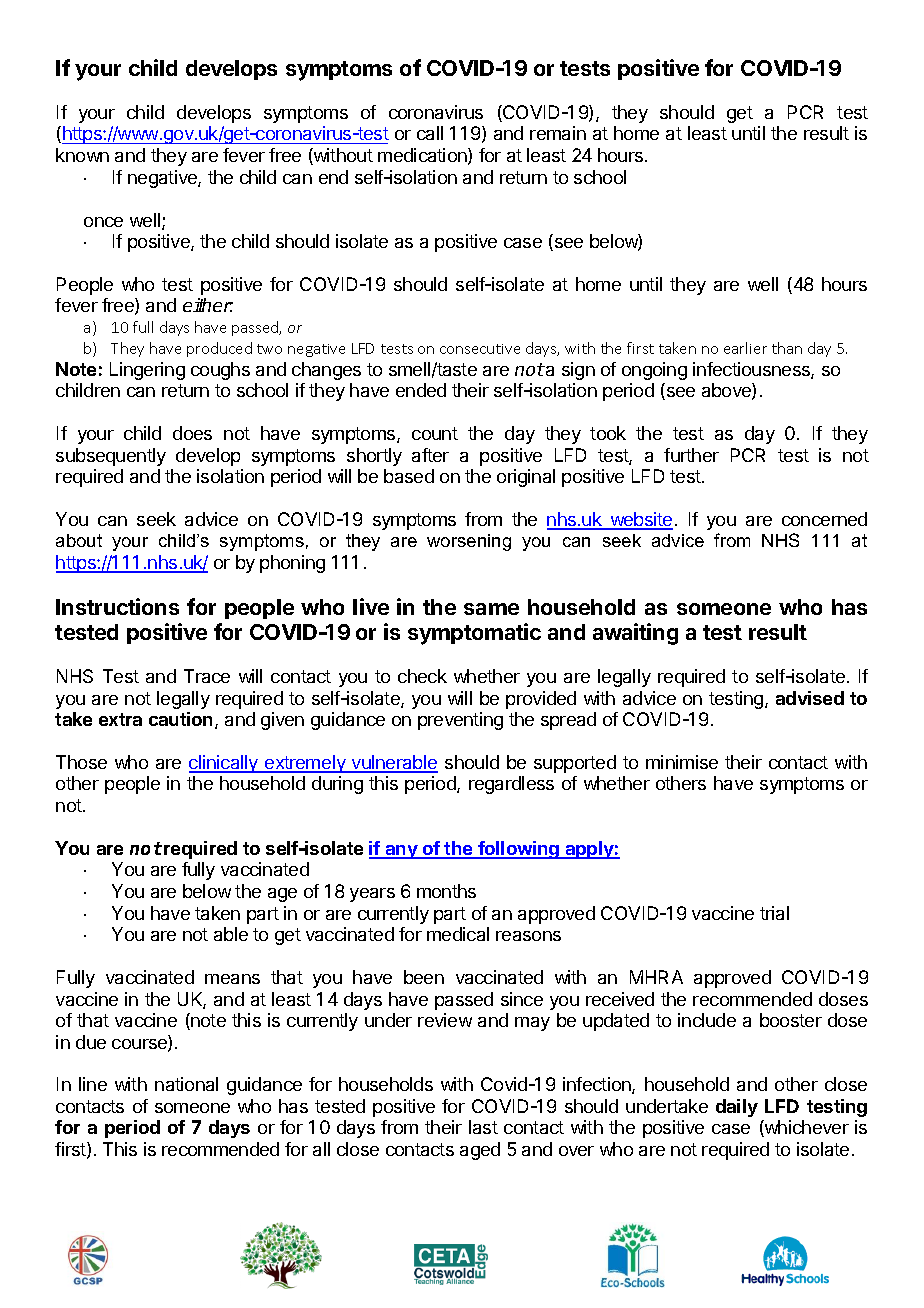  I want to click on known, so click(82, 155).
